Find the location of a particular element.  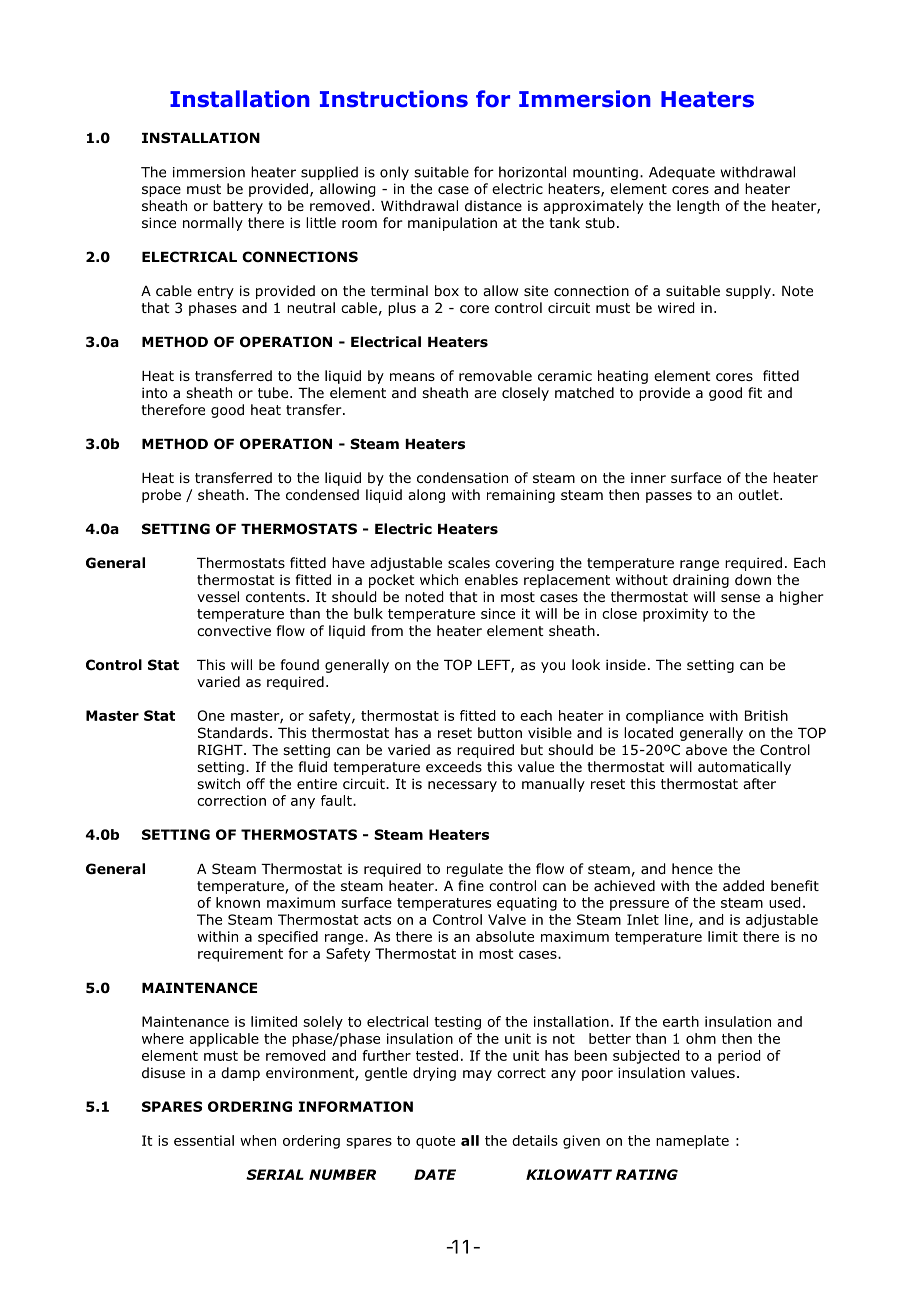

battery is located at coordinates (238, 207).
